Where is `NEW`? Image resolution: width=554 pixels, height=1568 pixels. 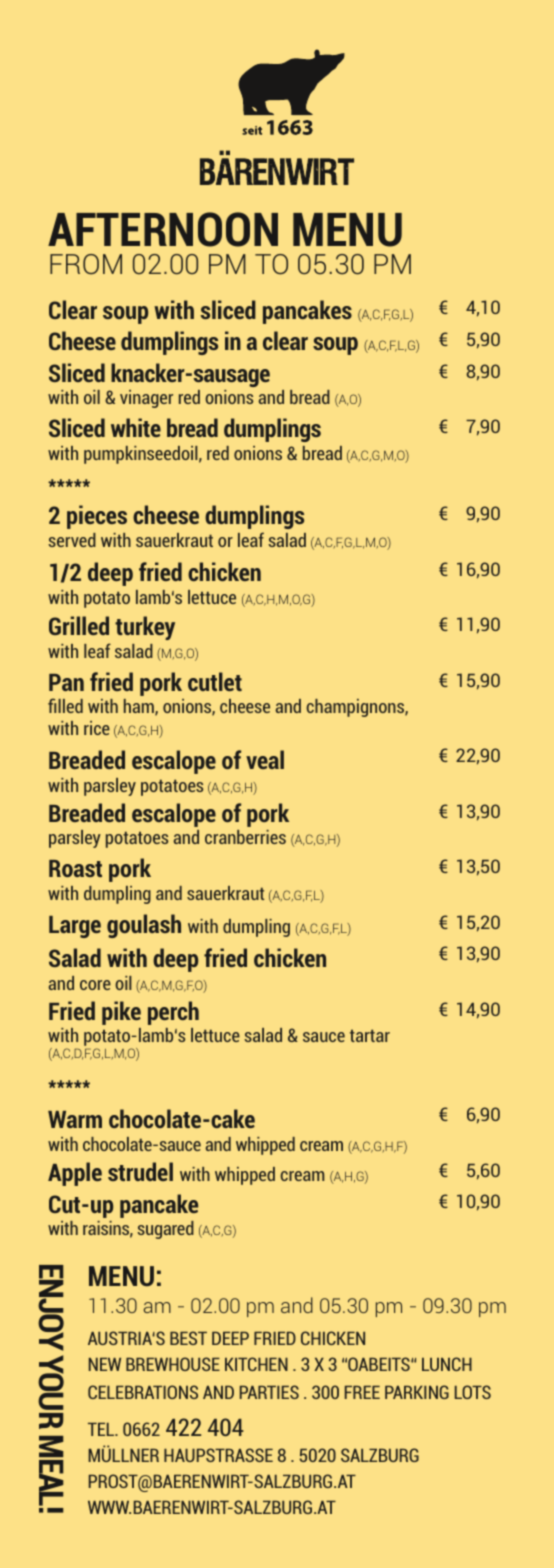
NEW is located at coordinates (105, 1364).
